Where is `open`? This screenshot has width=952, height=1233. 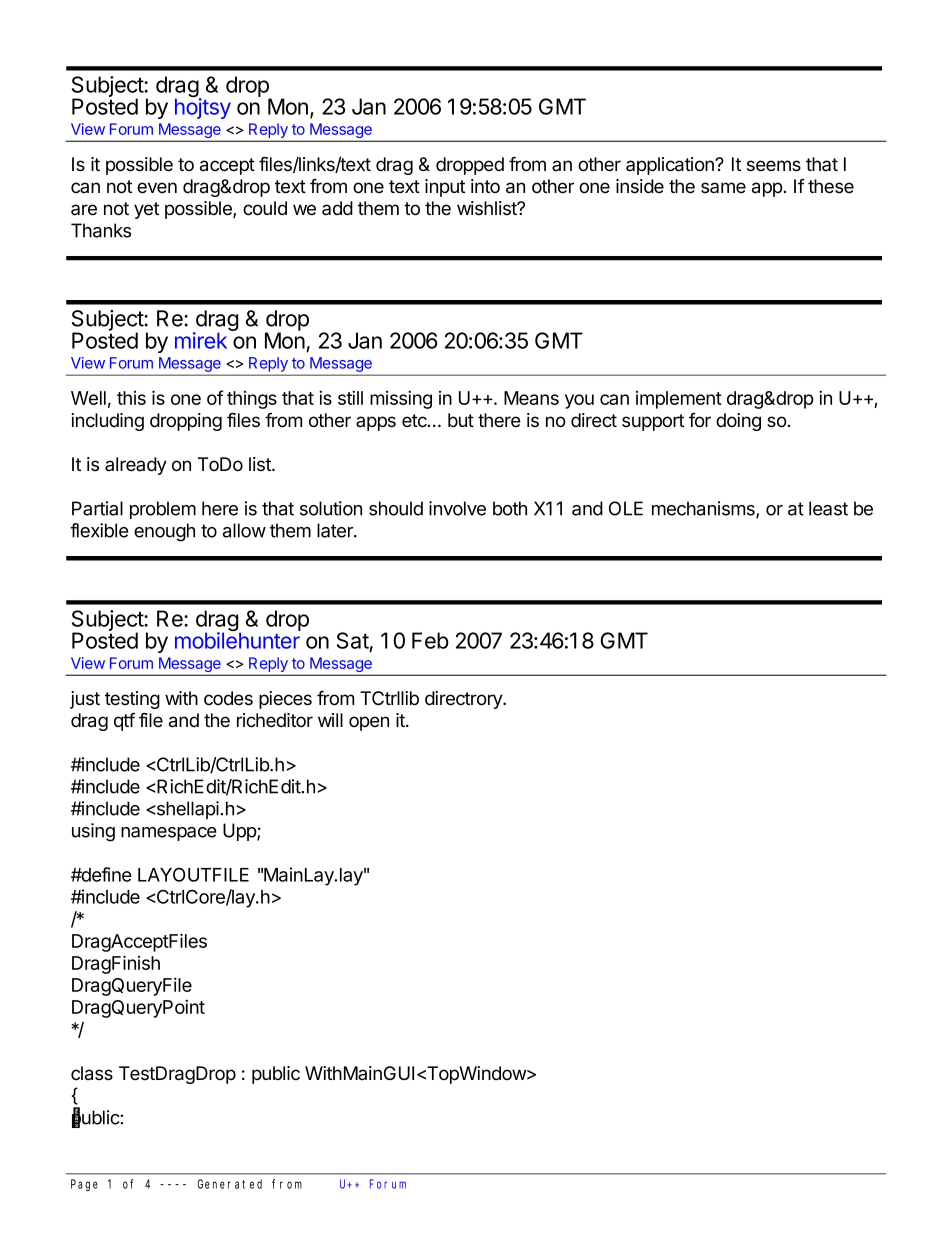
open is located at coordinates (369, 723).
